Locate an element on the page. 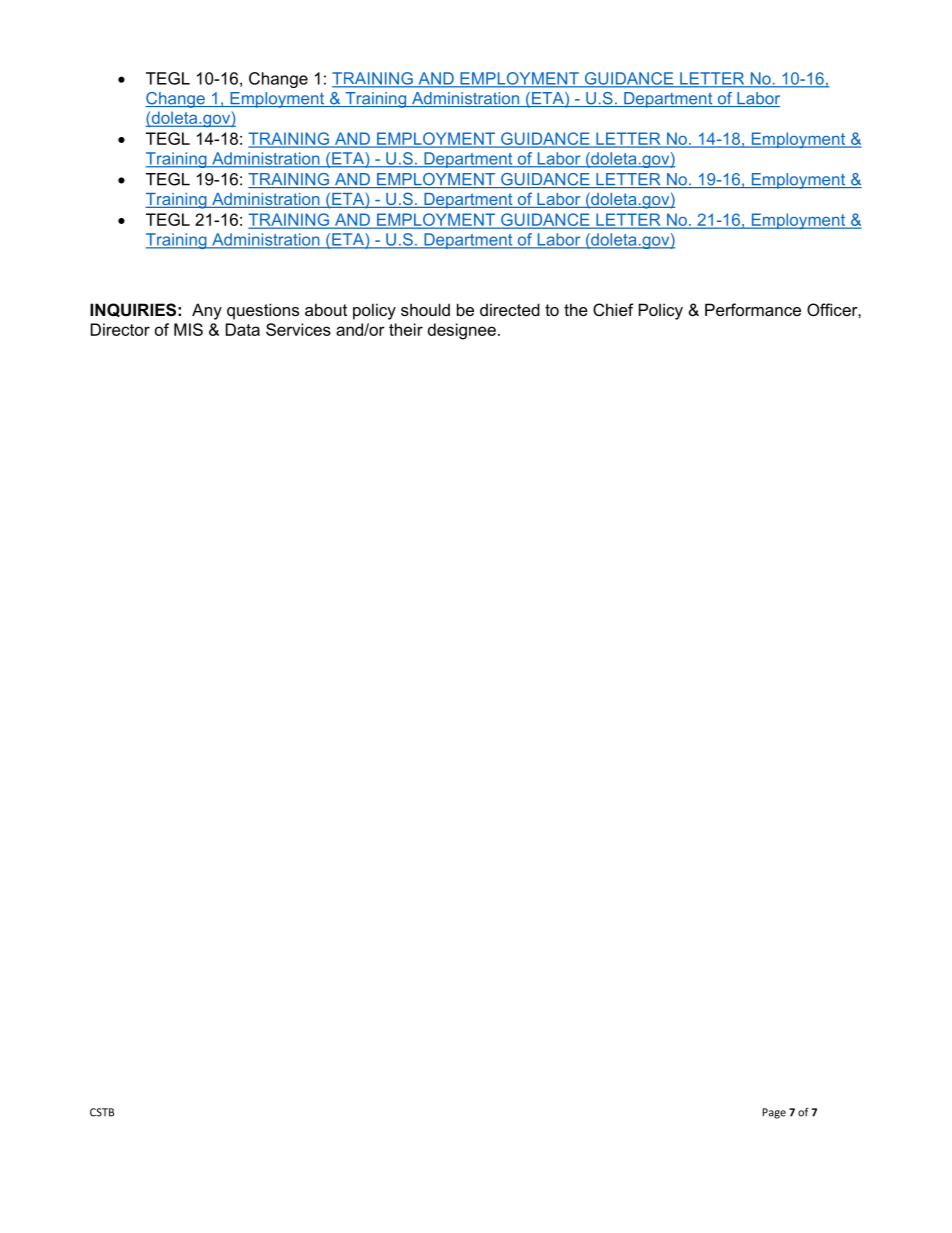  Page is located at coordinates (774, 1113).
